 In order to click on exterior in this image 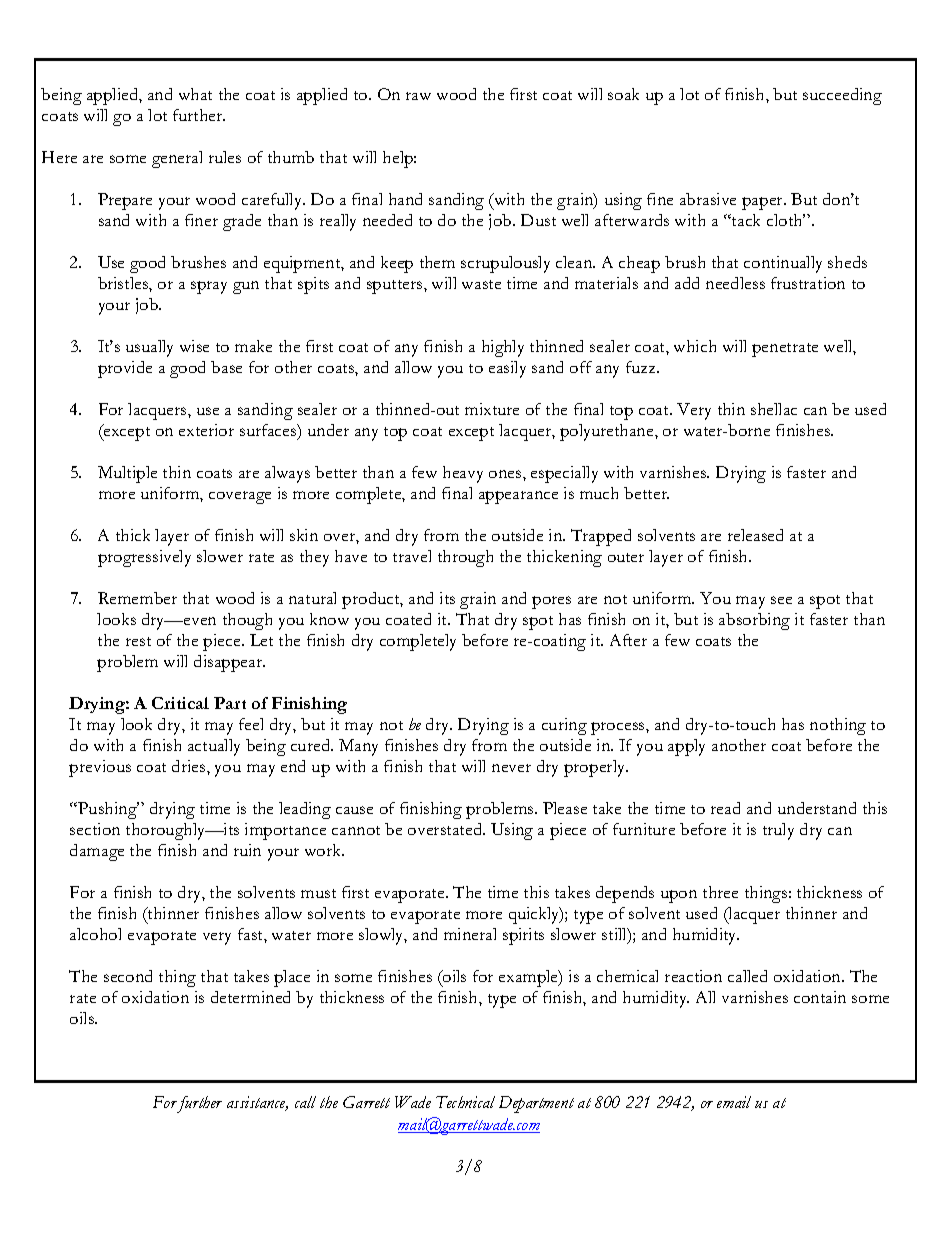, I will do `click(206, 430)`.
